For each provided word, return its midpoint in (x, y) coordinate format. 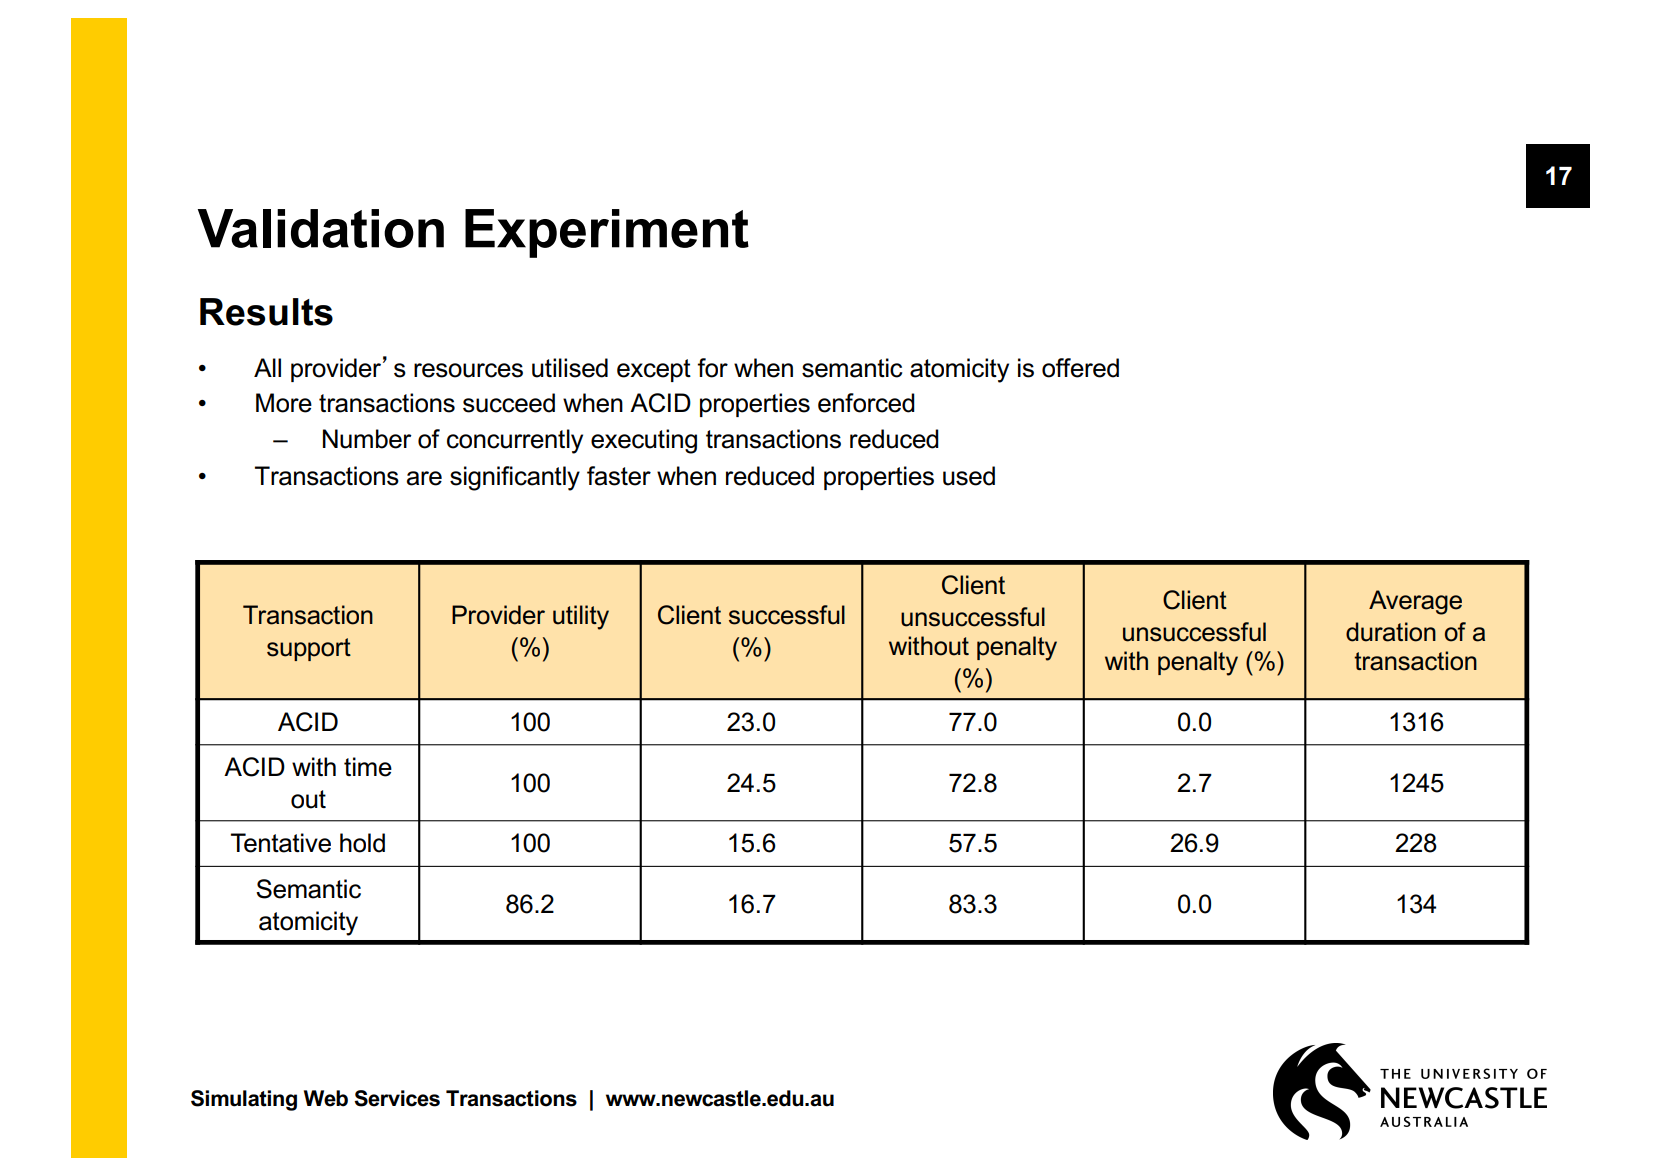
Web (326, 1098)
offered (1080, 368)
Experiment (607, 233)
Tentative (281, 843)
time (368, 767)
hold (362, 843)
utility (581, 617)
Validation (321, 228)
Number (367, 439)
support (309, 649)
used (969, 476)
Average (1415, 602)
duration (1391, 632)
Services (397, 1098)
